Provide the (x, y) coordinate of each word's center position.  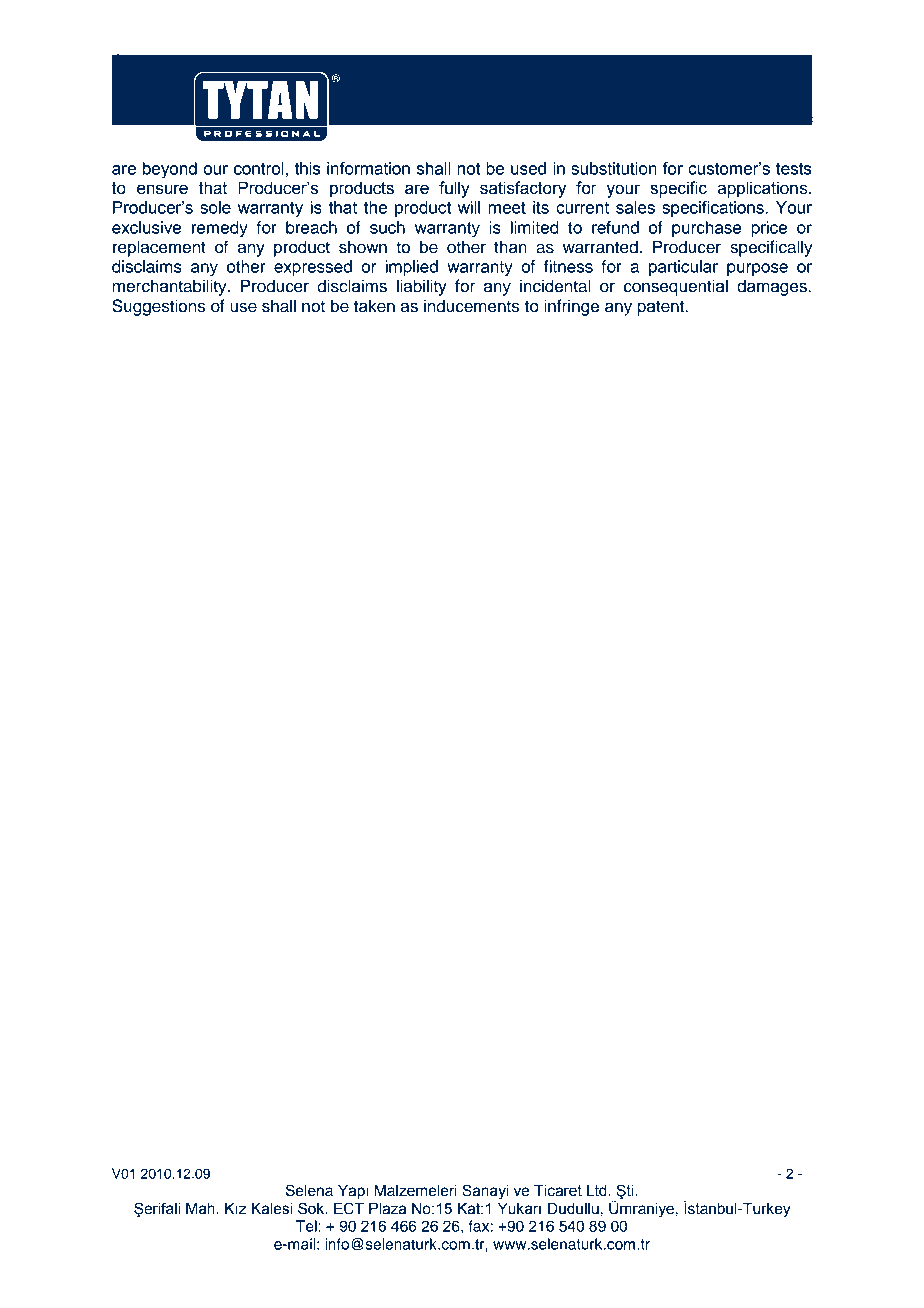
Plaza (387, 1209)
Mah (201, 1209)
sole (215, 207)
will (469, 207)
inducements (471, 306)
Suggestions (158, 307)
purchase (706, 229)
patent (662, 308)
